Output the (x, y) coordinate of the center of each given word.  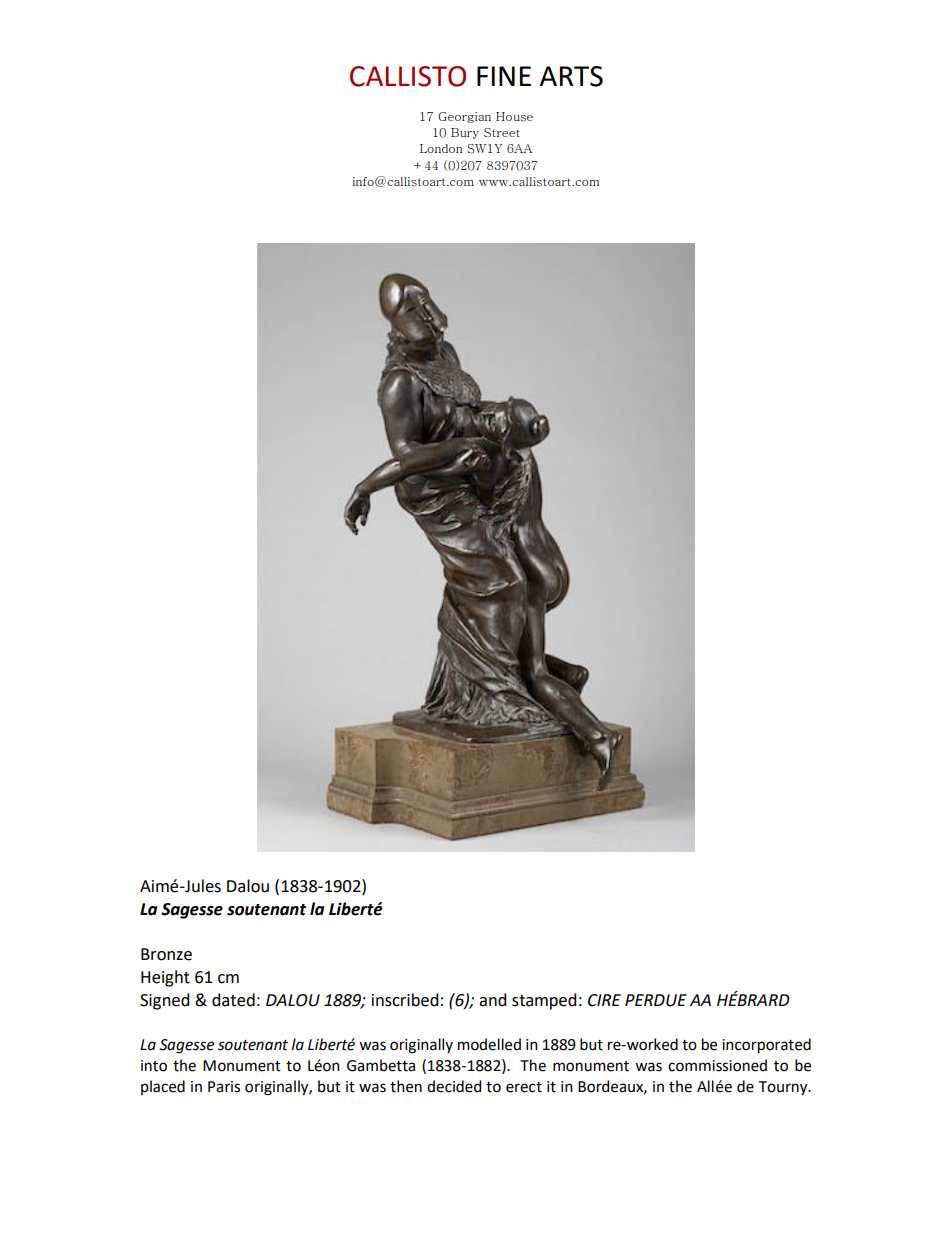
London (441, 148)
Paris (224, 1087)
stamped (544, 1001)
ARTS (571, 76)
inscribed (405, 1000)
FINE (504, 76)
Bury (465, 133)
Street (502, 132)
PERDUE (656, 1000)
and (493, 1000)
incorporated (766, 1046)
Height (165, 978)
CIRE (604, 1000)
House (514, 117)
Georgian (464, 117)
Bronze (166, 954)
